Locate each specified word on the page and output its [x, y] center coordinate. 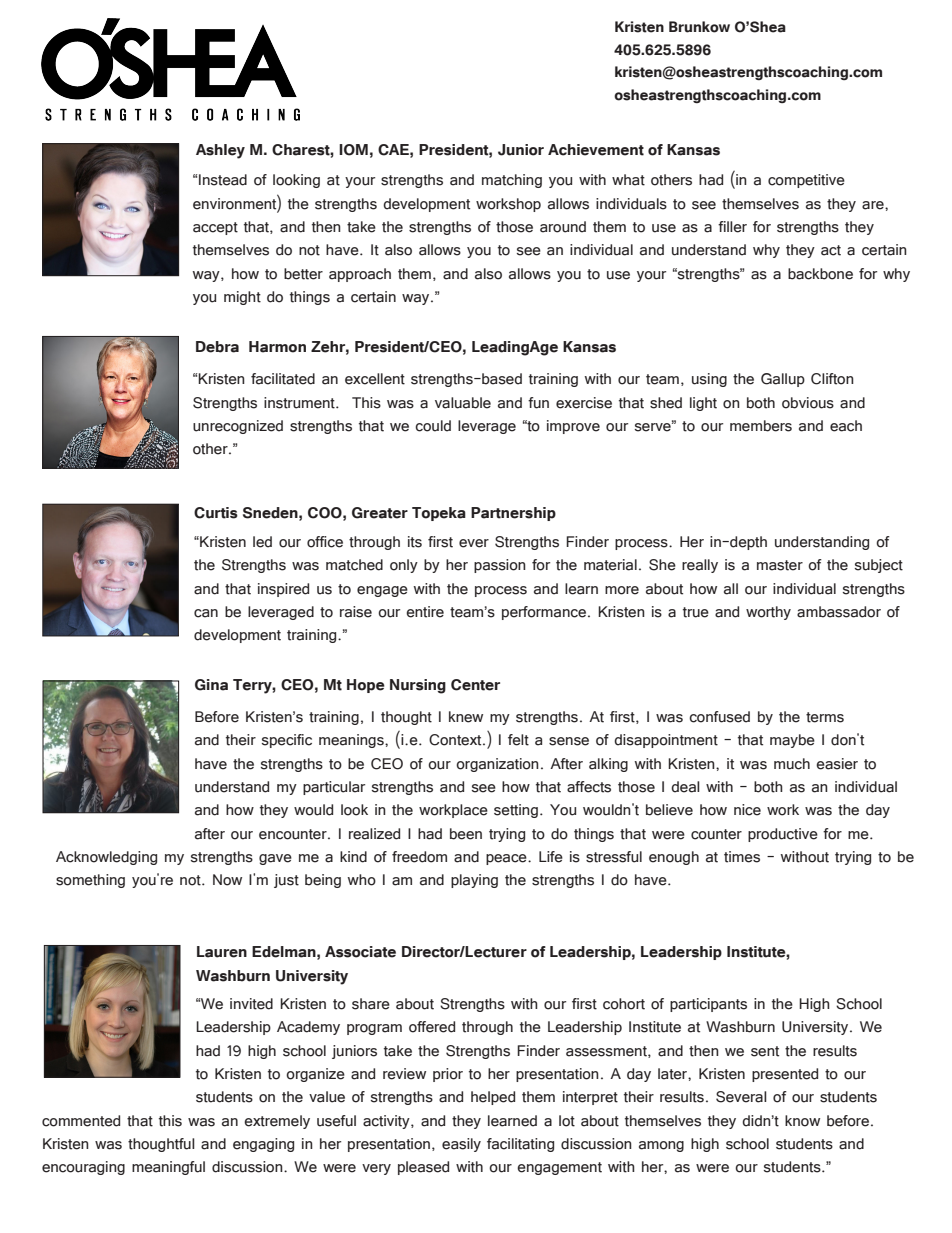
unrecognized [238, 427]
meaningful [168, 1168]
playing [474, 881]
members [761, 426]
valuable [463, 403]
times [742, 857]
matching [512, 181]
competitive [806, 181]
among [661, 1146]
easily [461, 1145]
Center [475, 685]
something [90, 881]
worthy [768, 613]
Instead [223, 180]
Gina [211, 685]
